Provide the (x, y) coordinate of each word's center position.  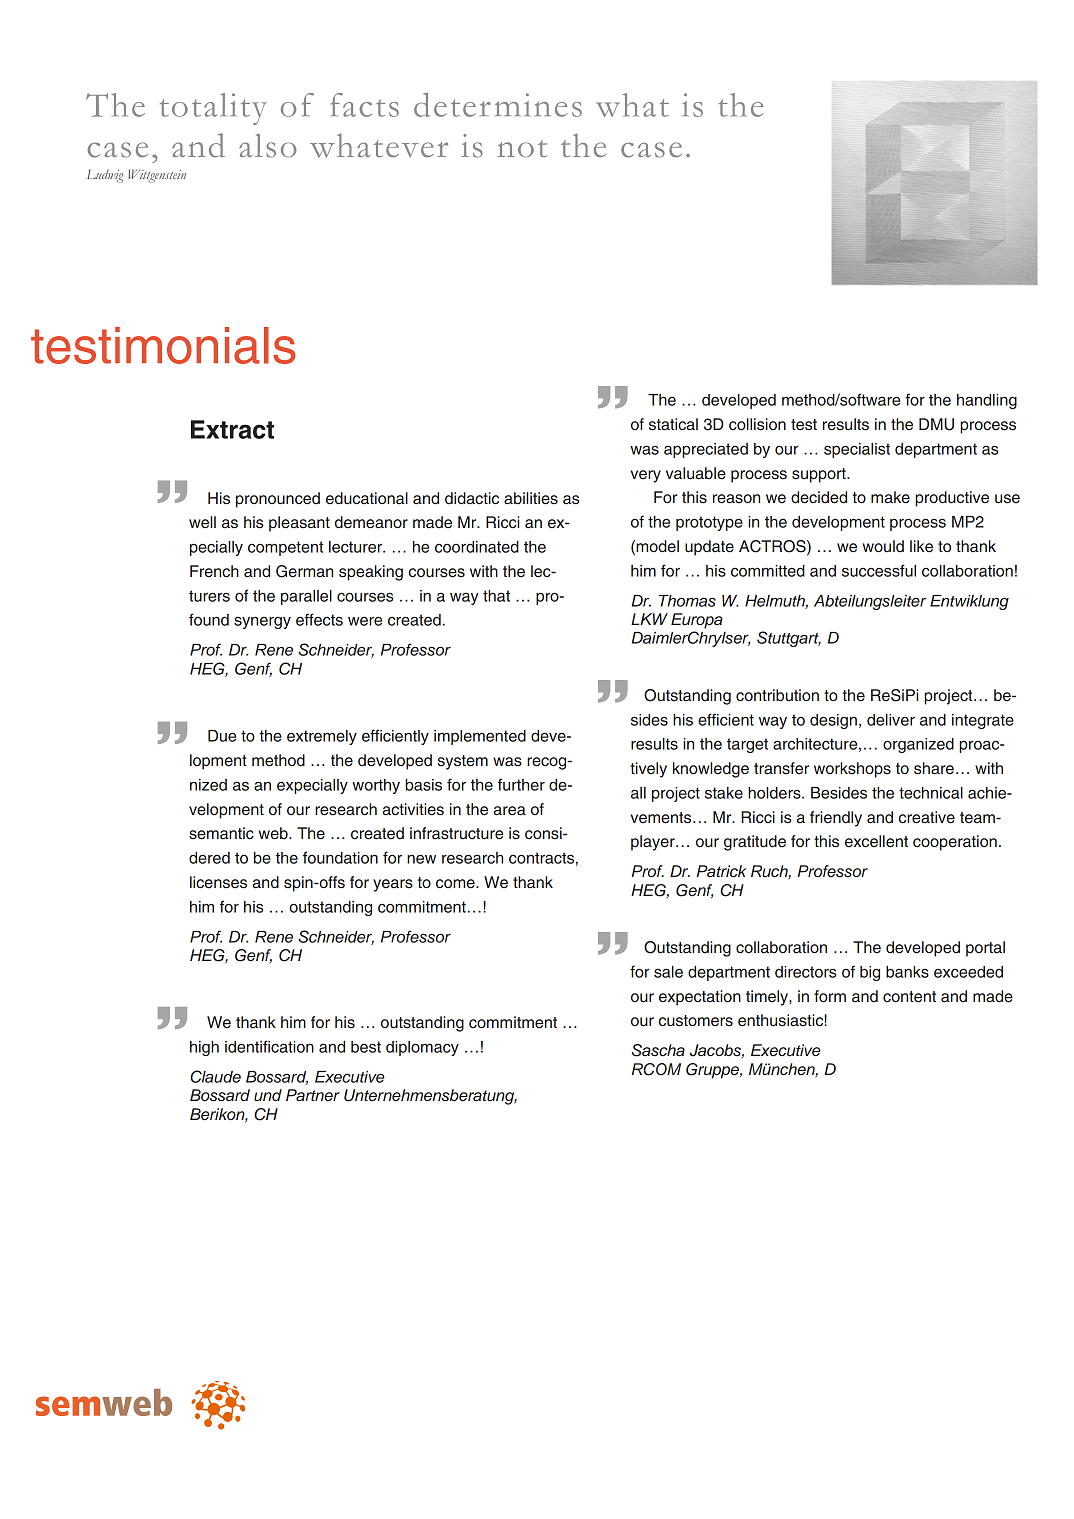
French (214, 571)
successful (879, 570)
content (909, 997)
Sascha (658, 1050)
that (496, 596)
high (204, 1048)
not (522, 148)
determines (498, 105)
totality (213, 109)
